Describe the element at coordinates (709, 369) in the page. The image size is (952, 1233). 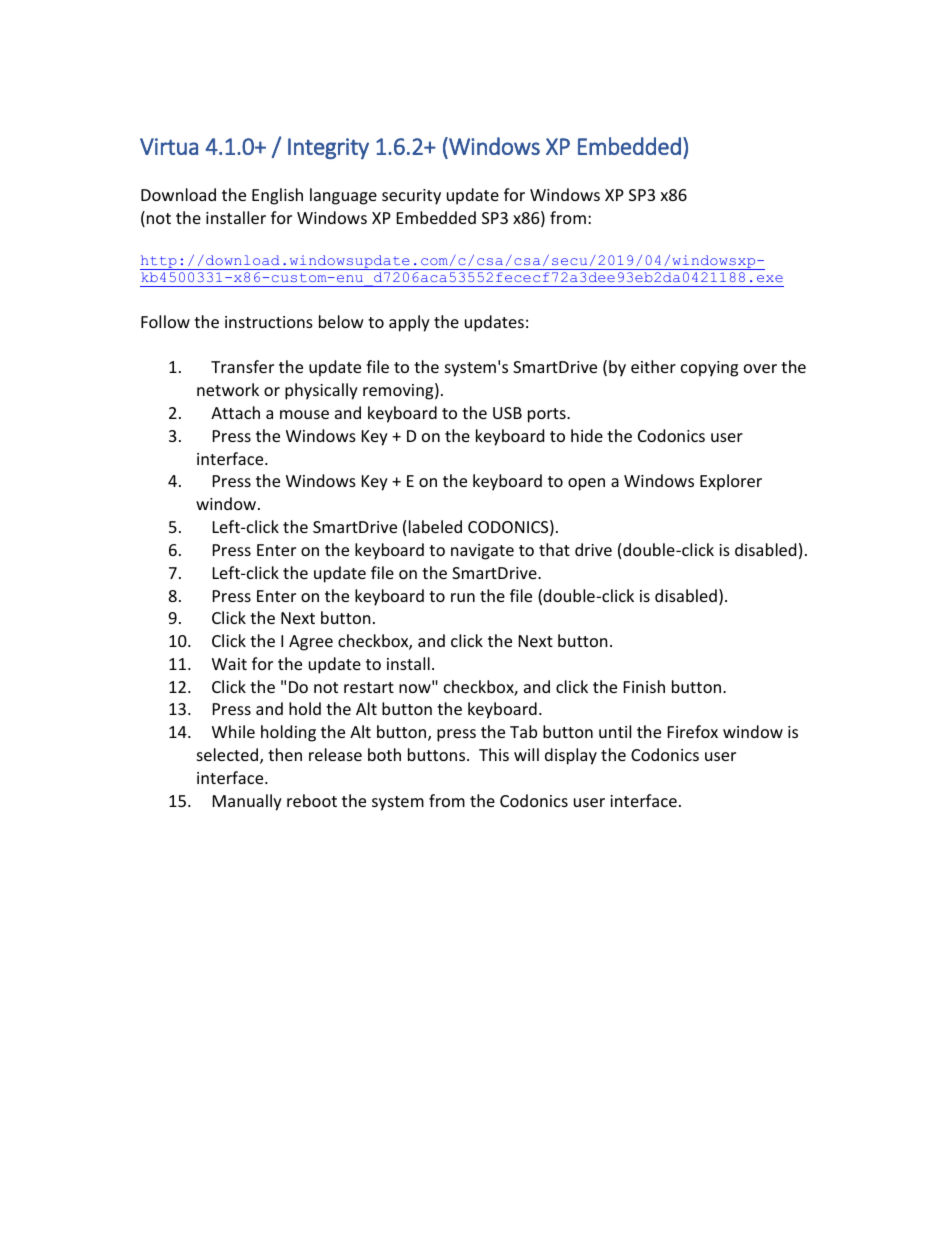
I see `copying` at that location.
